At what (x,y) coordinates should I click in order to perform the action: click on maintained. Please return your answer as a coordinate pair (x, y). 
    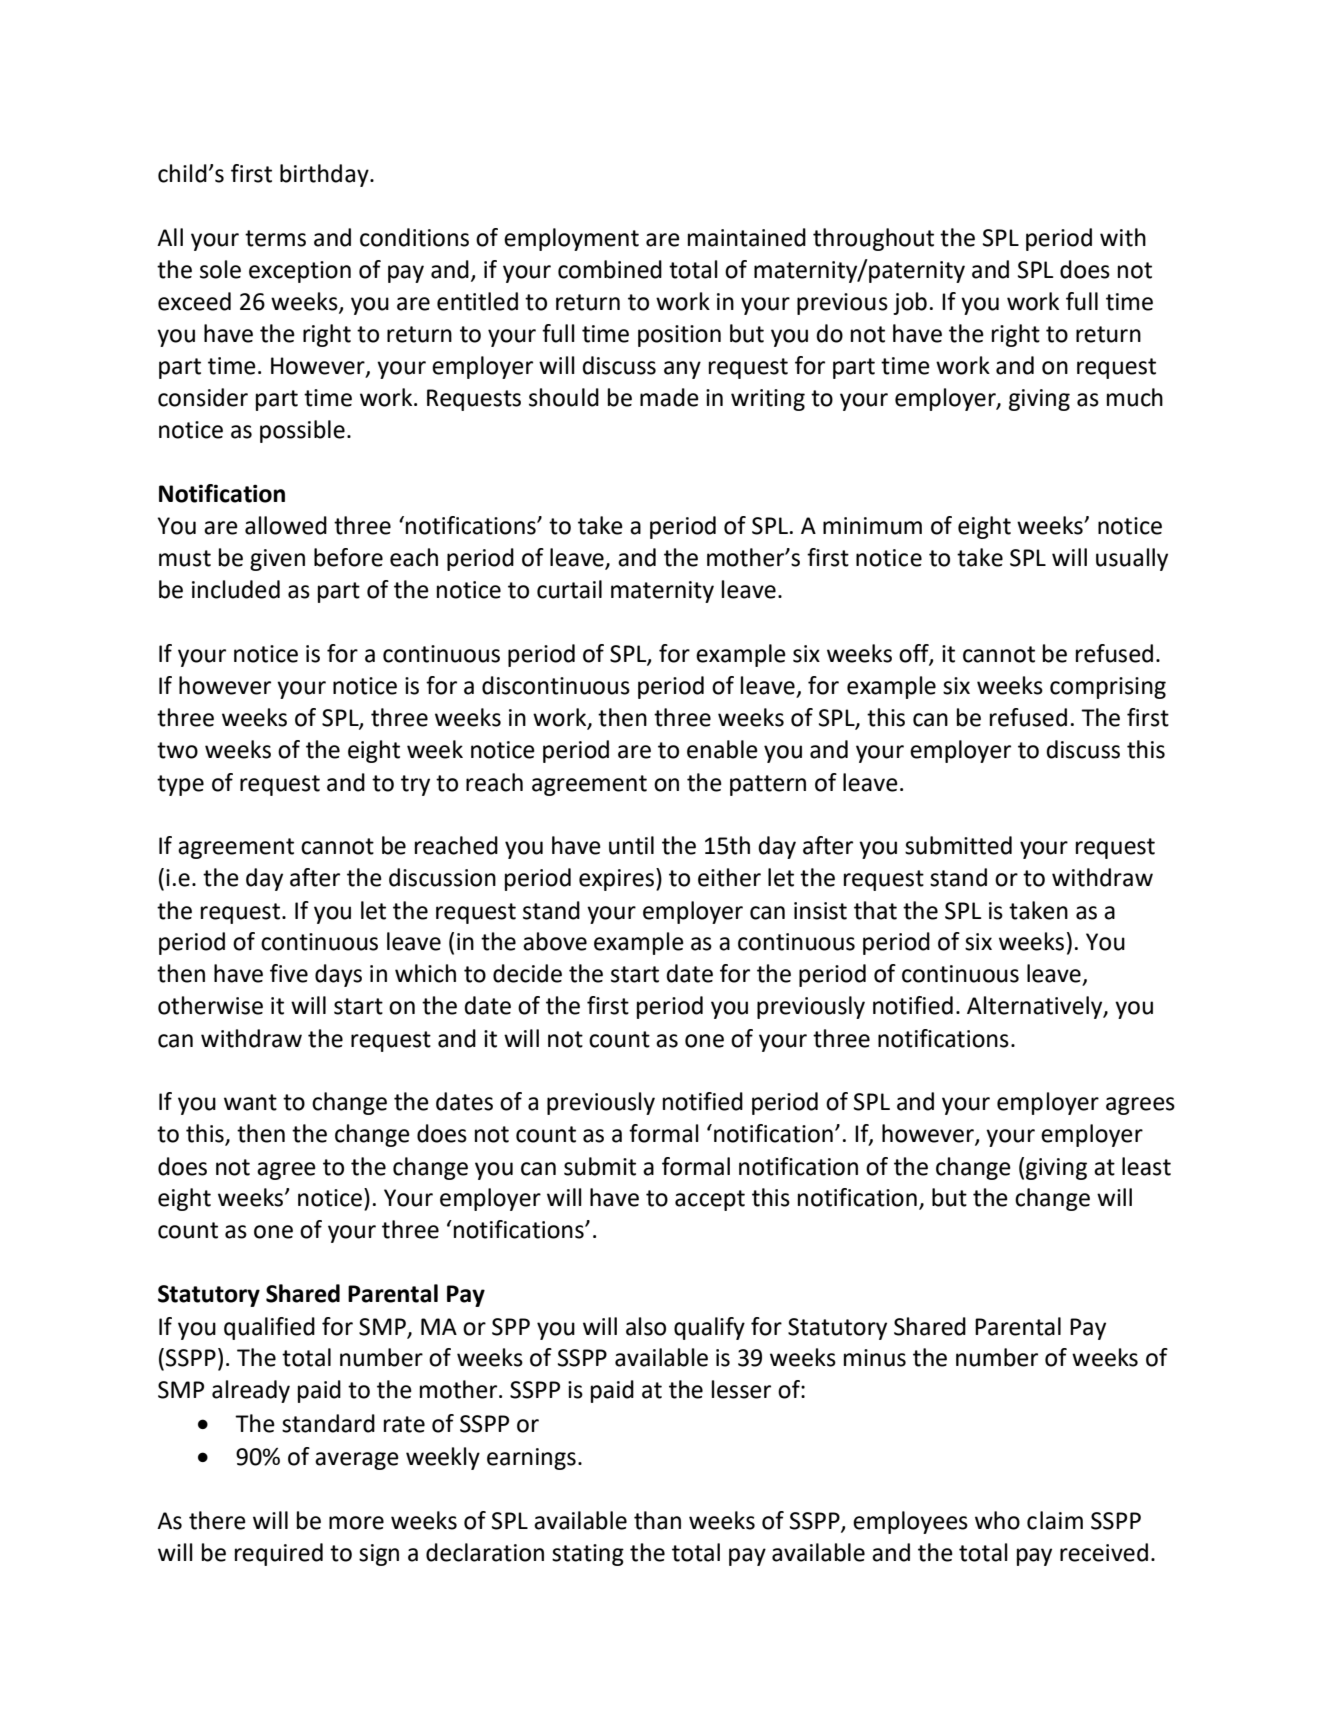
    Looking at the image, I should click on (747, 237).
